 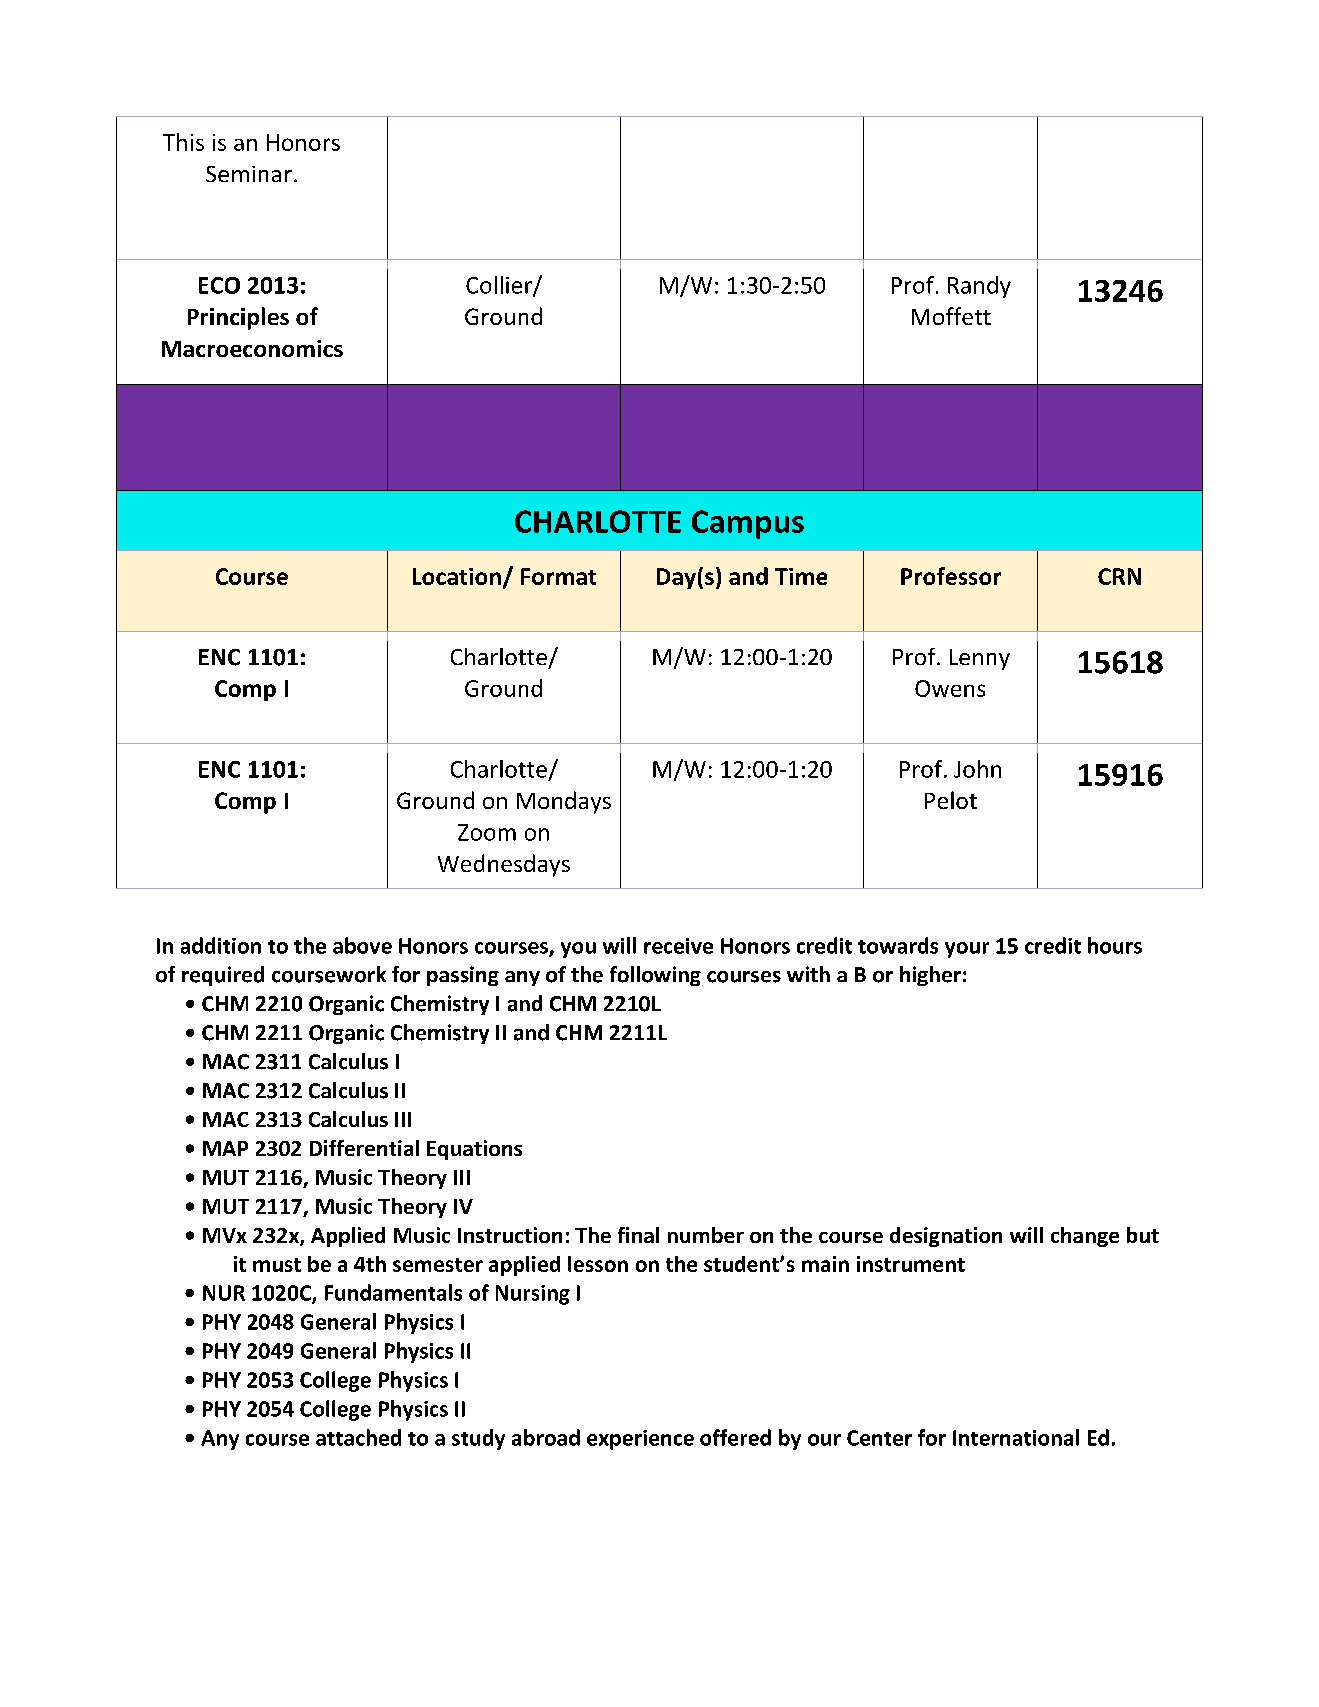 I want to click on experience, so click(x=640, y=1440).
